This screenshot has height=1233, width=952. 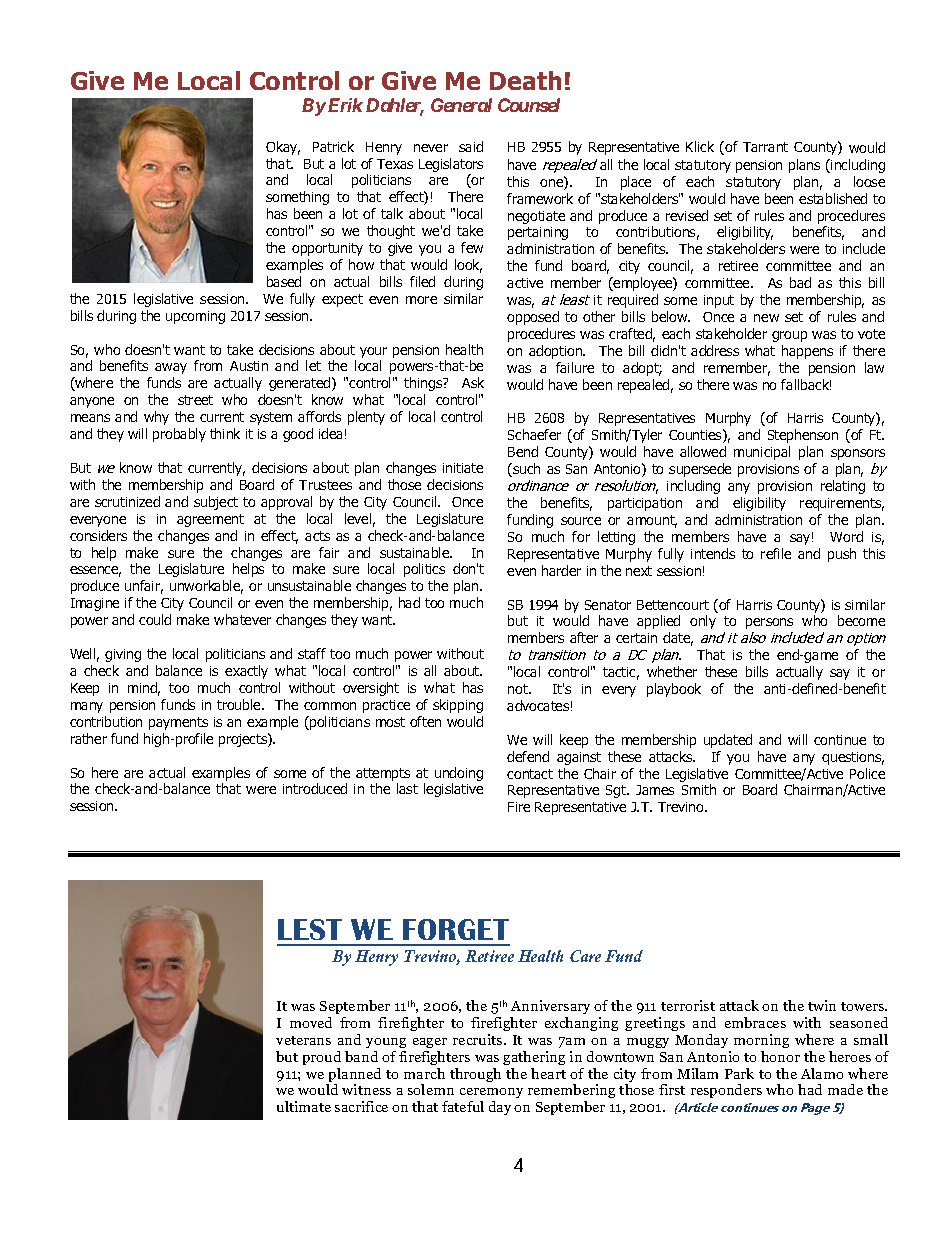 What do you see at coordinates (523, 451) in the screenshot?
I see `Bend` at bounding box center [523, 451].
